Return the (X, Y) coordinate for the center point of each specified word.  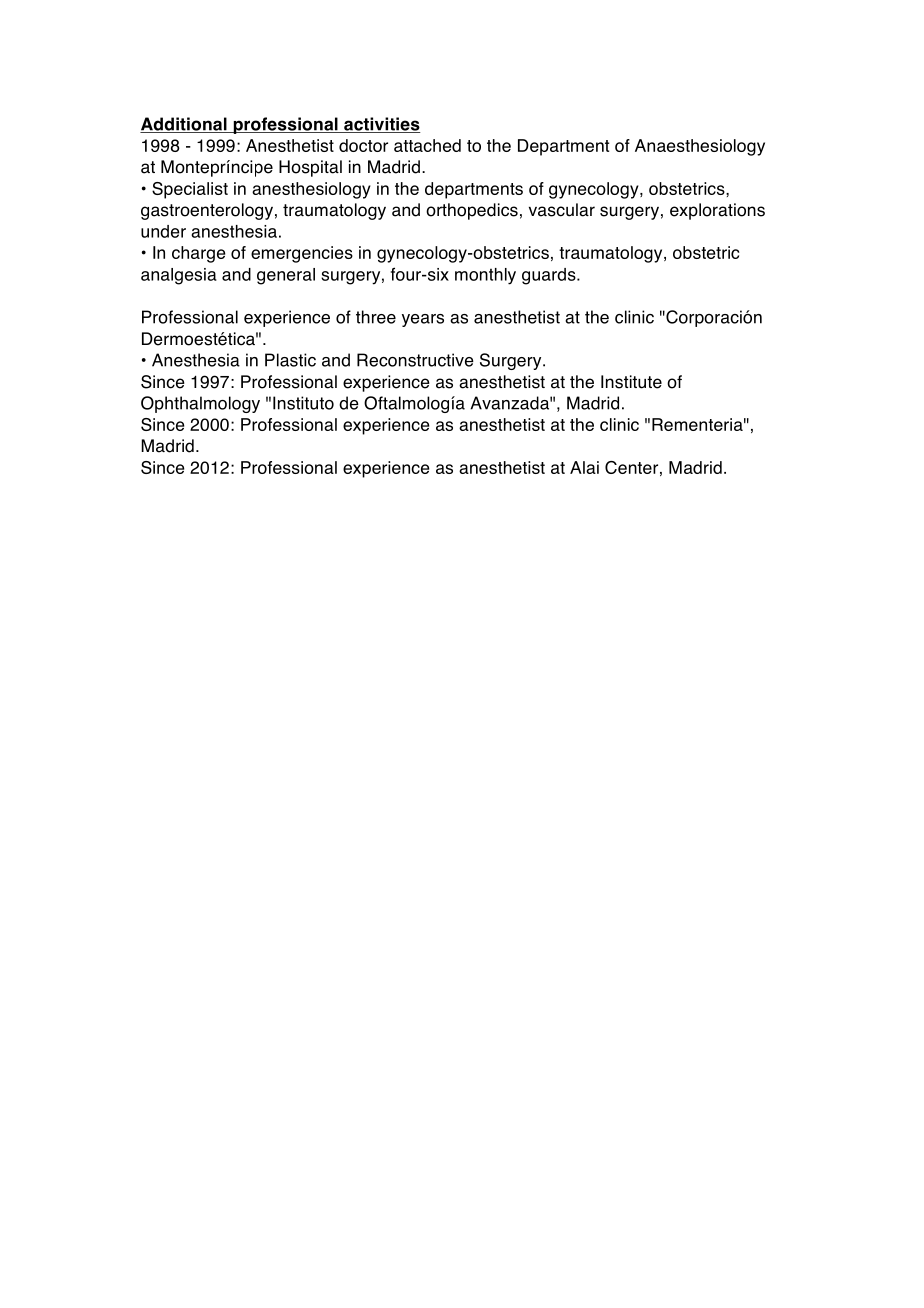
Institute (631, 382)
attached (427, 145)
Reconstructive (415, 360)
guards (550, 276)
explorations (717, 211)
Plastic (290, 360)
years (423, 320)
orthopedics (472, 211)
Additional (184, 125)
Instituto (303, 403)
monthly (485, 276)
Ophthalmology (200, 404)
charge (198, 254)
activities (381, 125)
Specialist (190, 190)
